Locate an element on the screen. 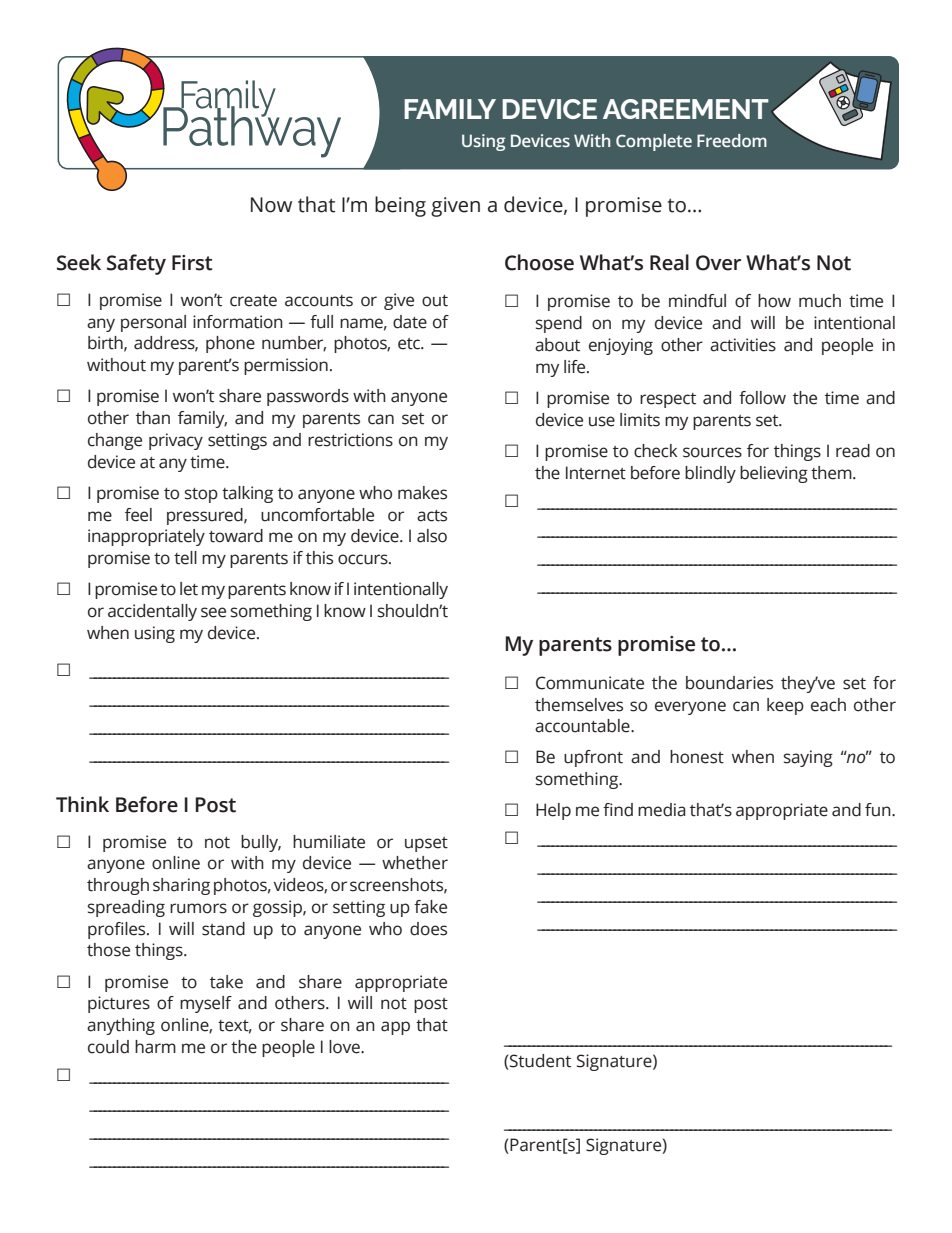 This screenshot has width=952, height=1233. also is located at coordinates (432, 536).
